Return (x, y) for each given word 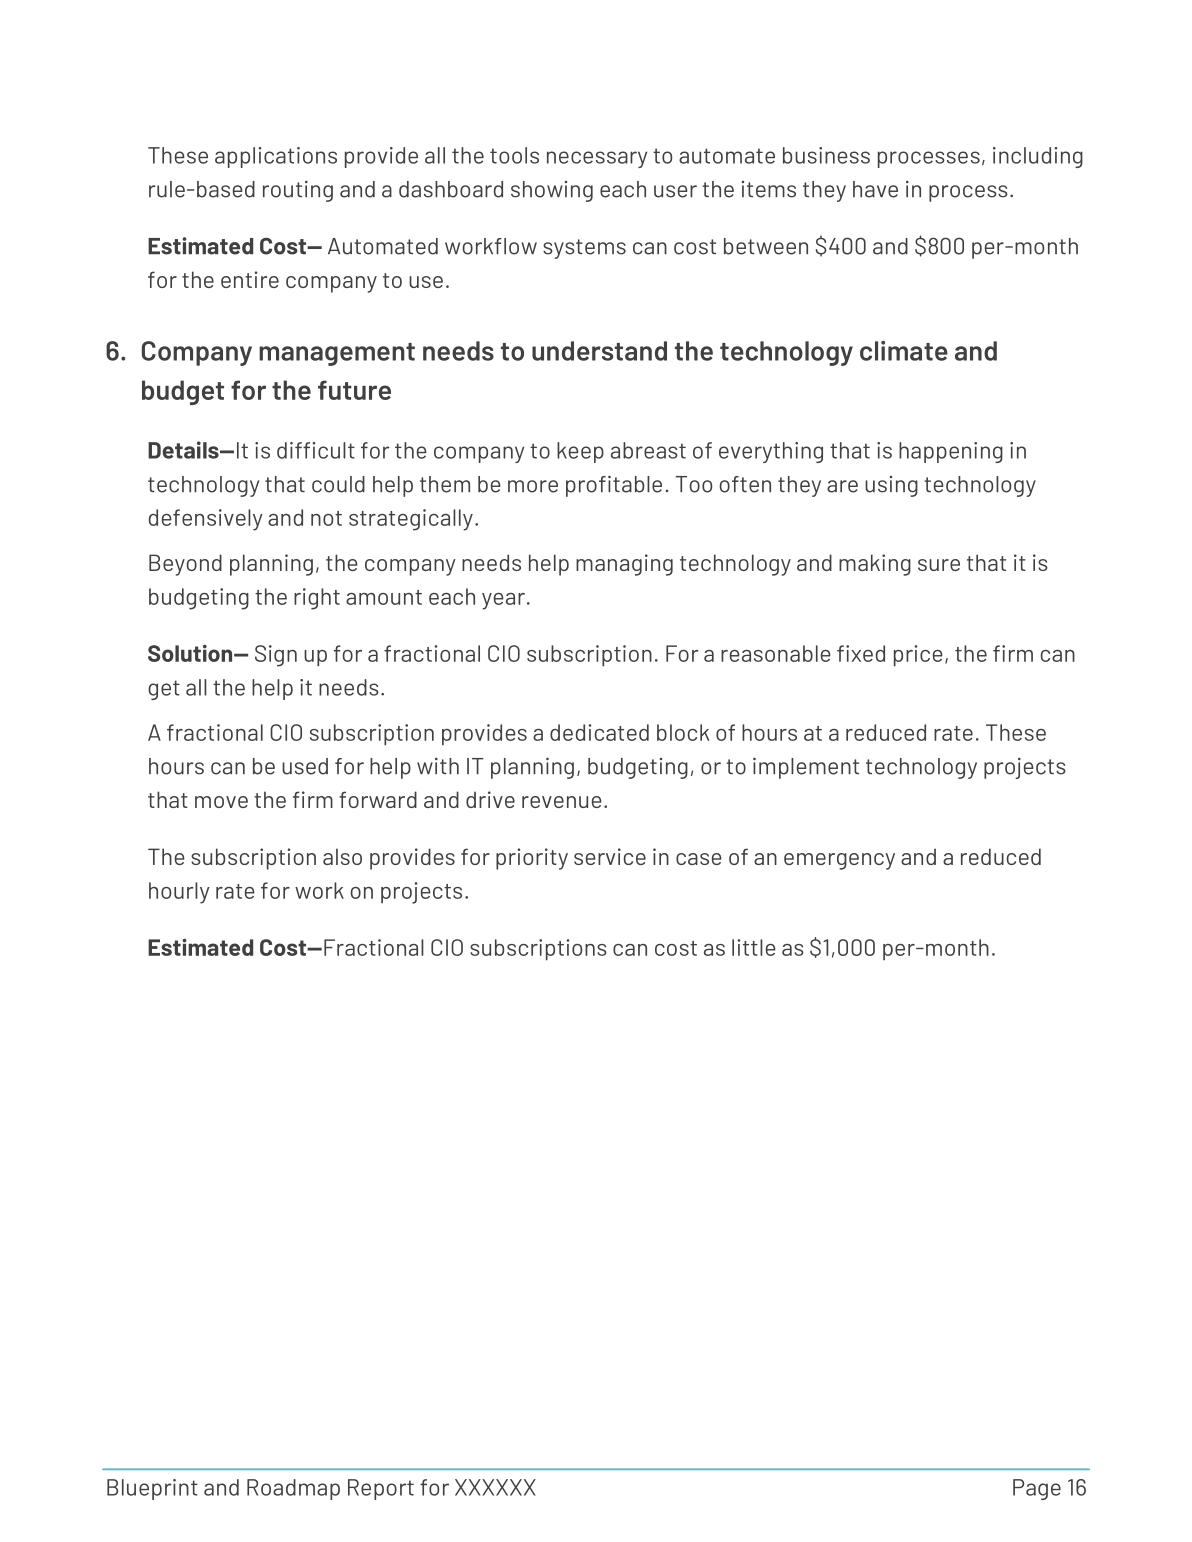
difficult (316, 450)
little (754, 947)
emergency (839, 861)
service (610, 856)
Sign (276, 656)
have (875, 189)
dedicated (599, 732)
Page (1037, 1489)
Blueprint (152, 1489)
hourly (179, 893)
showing (552, 191)
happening (951, 452)
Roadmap (293, 1489)
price (918, 656)
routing (298, 191)
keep (580, 452)
